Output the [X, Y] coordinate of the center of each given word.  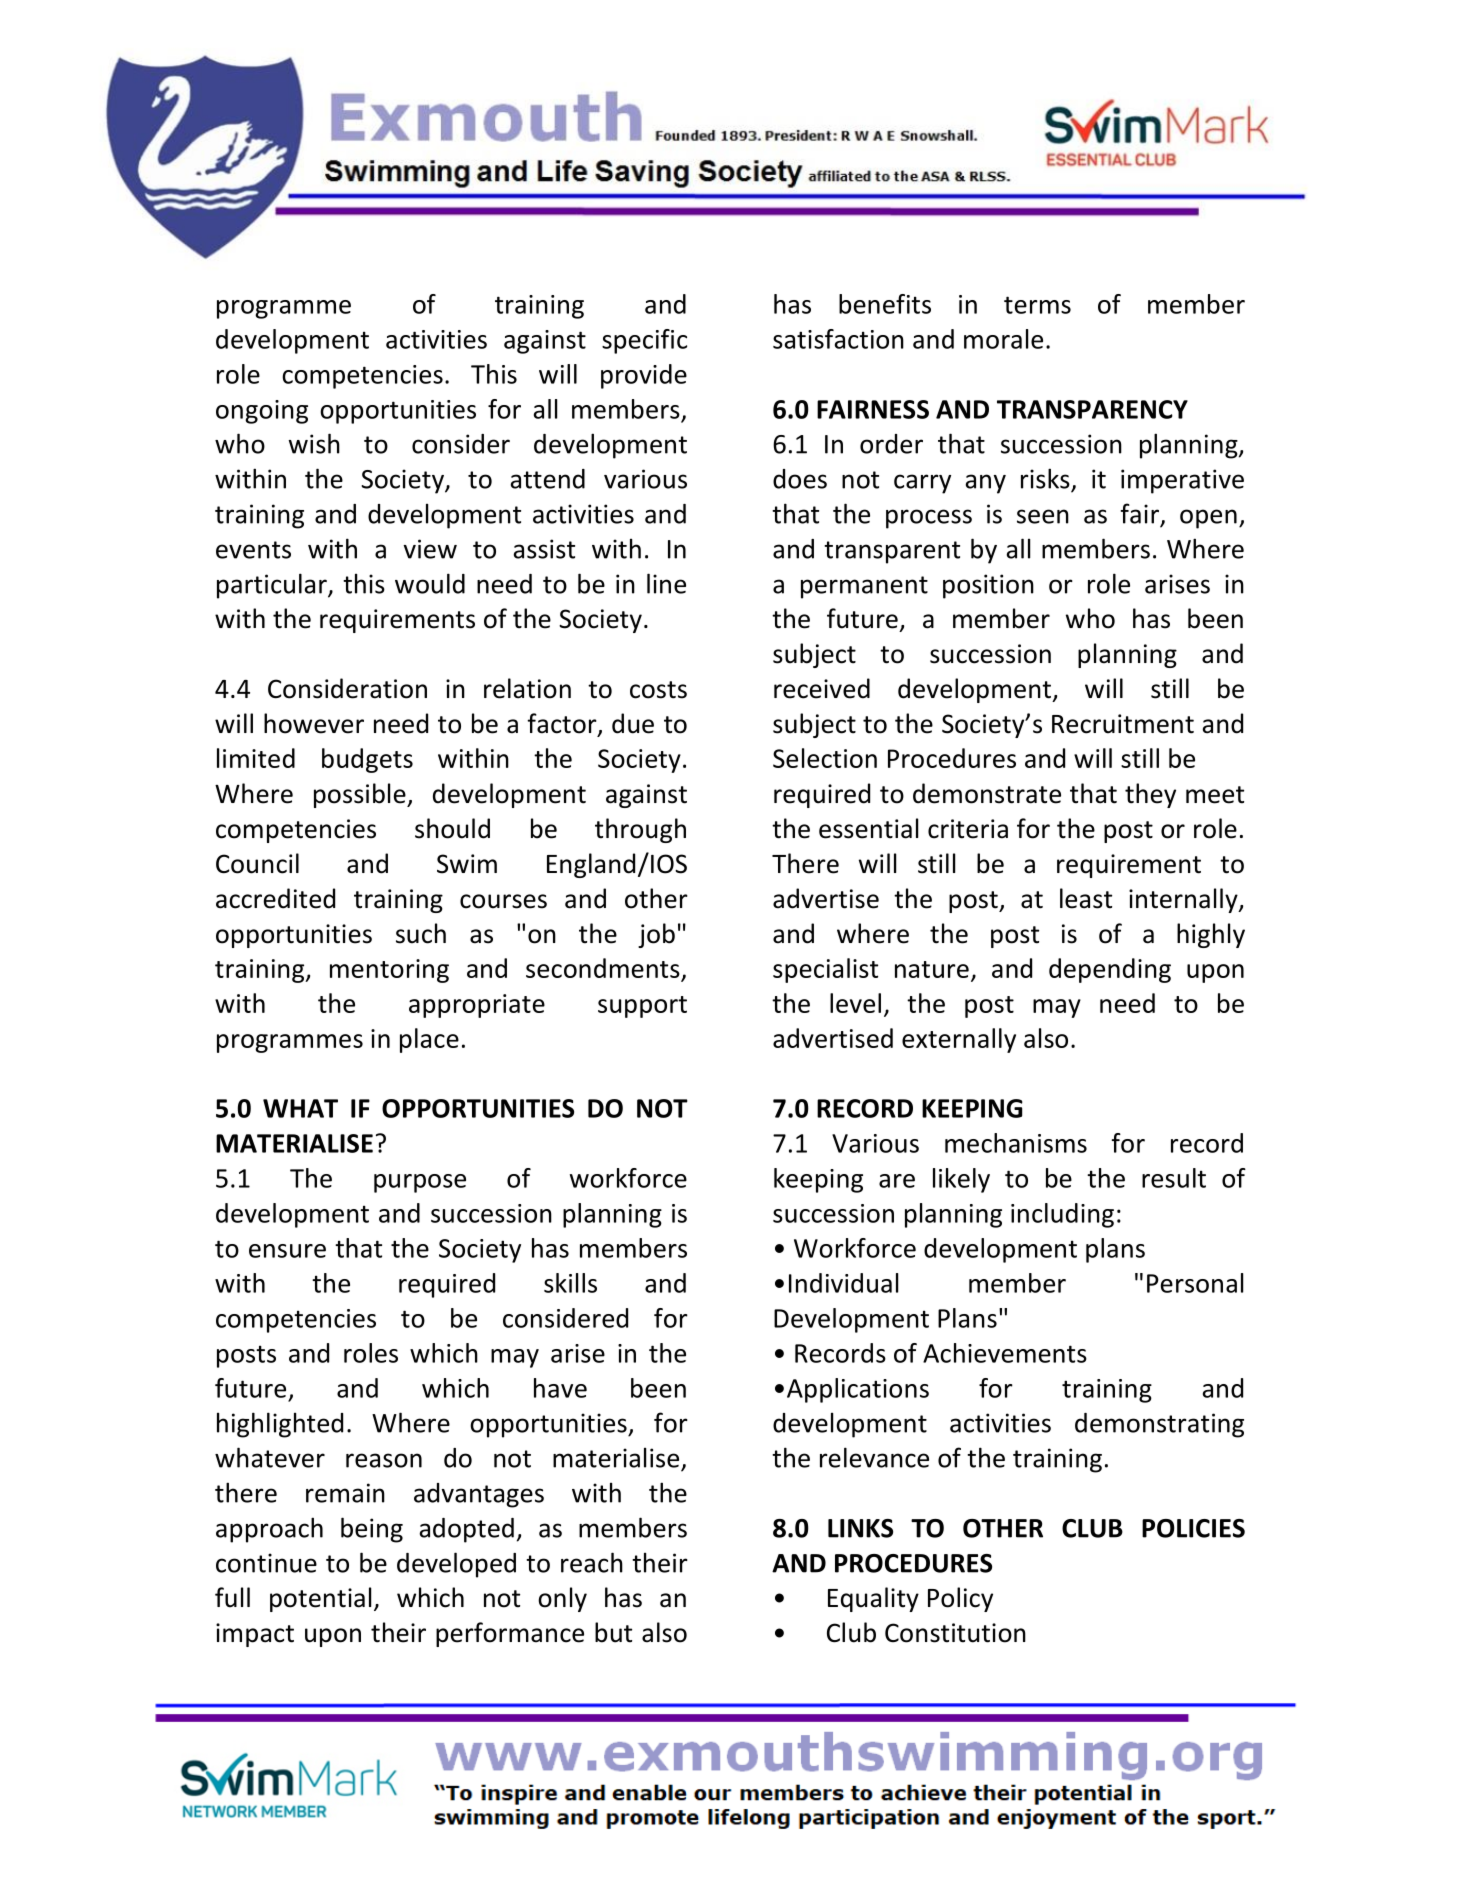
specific [644, 341]
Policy [960, 1599]
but [613, 1632]
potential [320, 1599]
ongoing [262, 412]
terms [1037, 305]
